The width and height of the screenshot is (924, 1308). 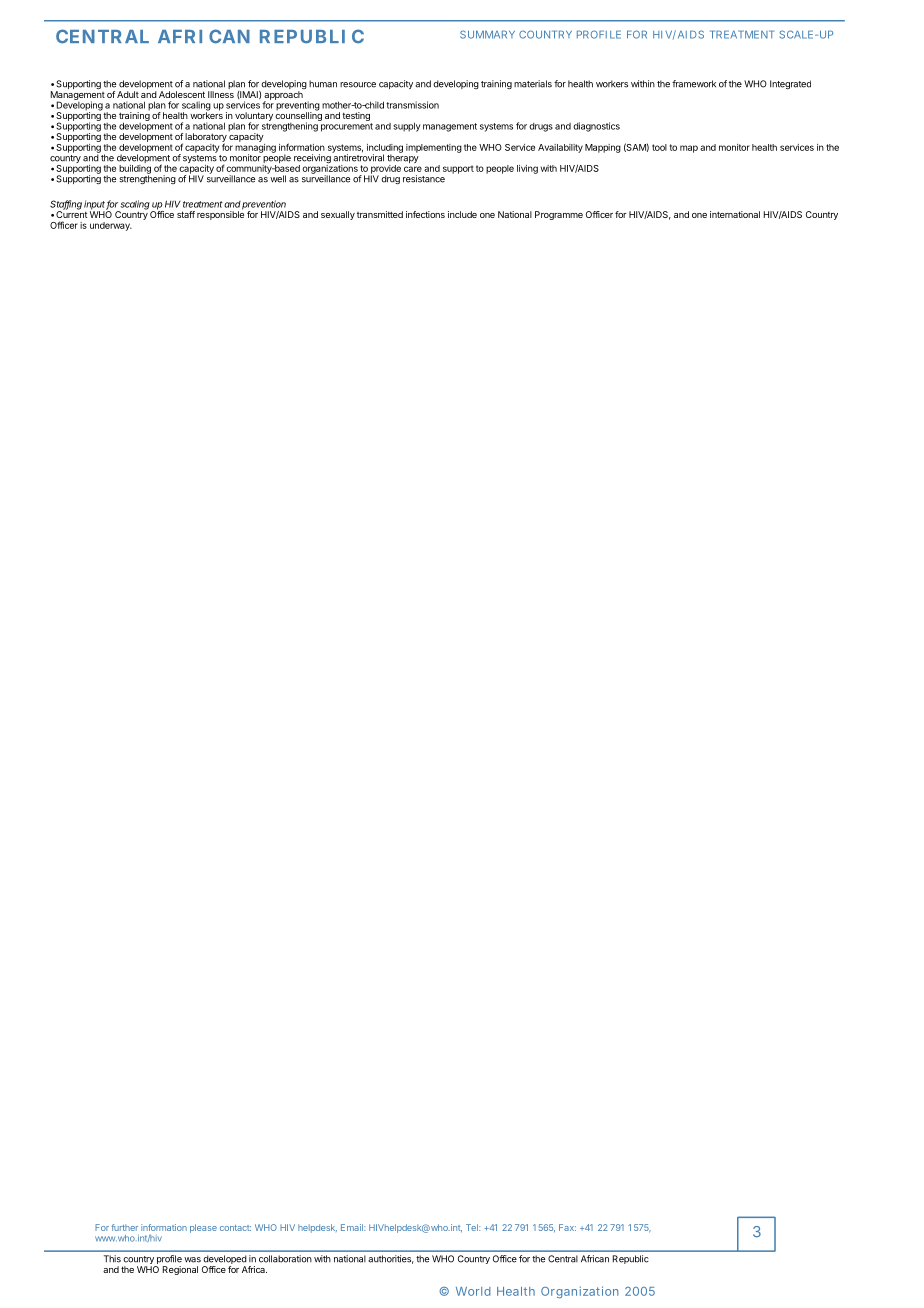 What do you see at coordinates (412, 105) in the screenshot?
I see `transmission` at bounding box center [412, 105].
